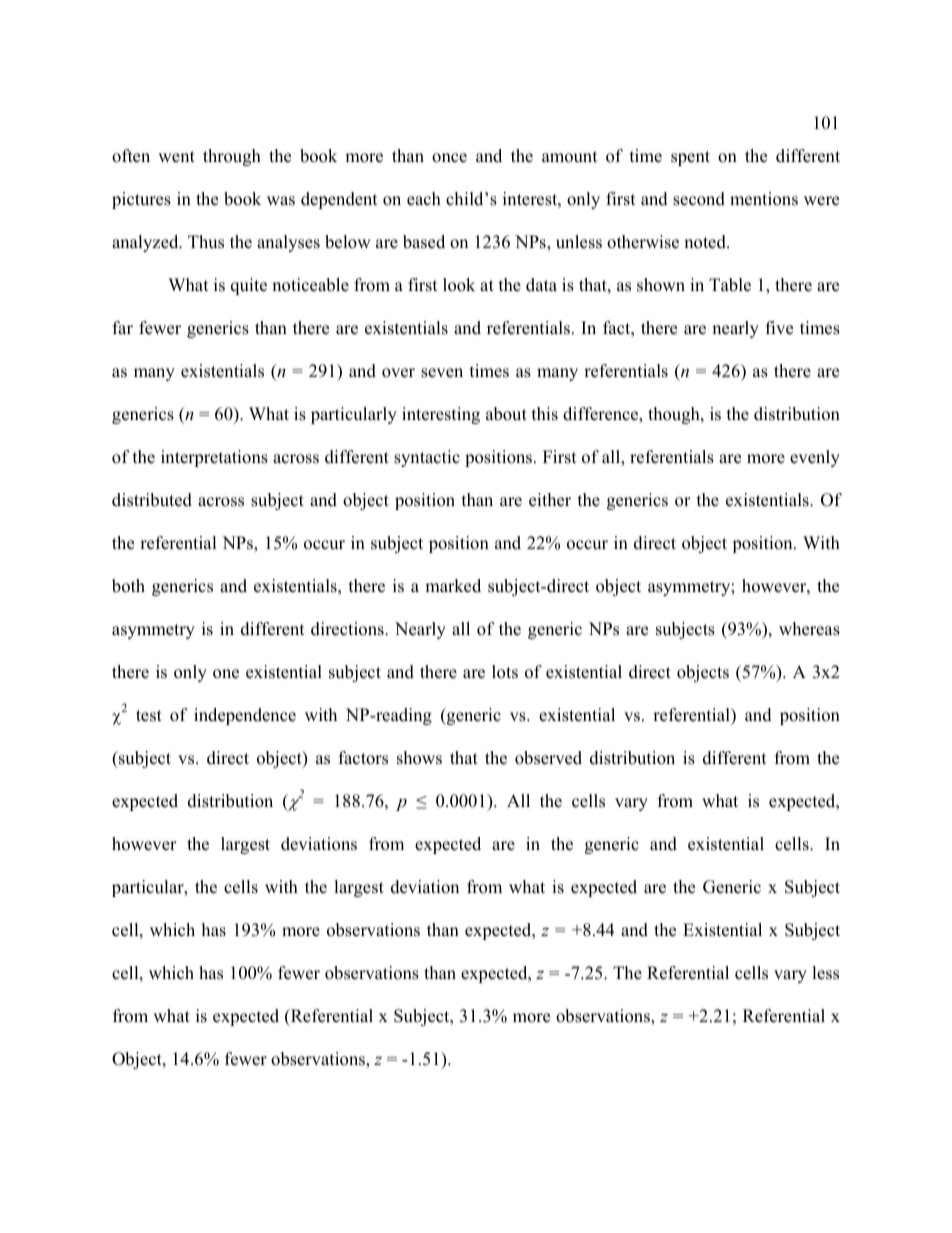  What do you see at coordinates (779, 328) in the image?
I see `five` at bounding box center [779, 328].
